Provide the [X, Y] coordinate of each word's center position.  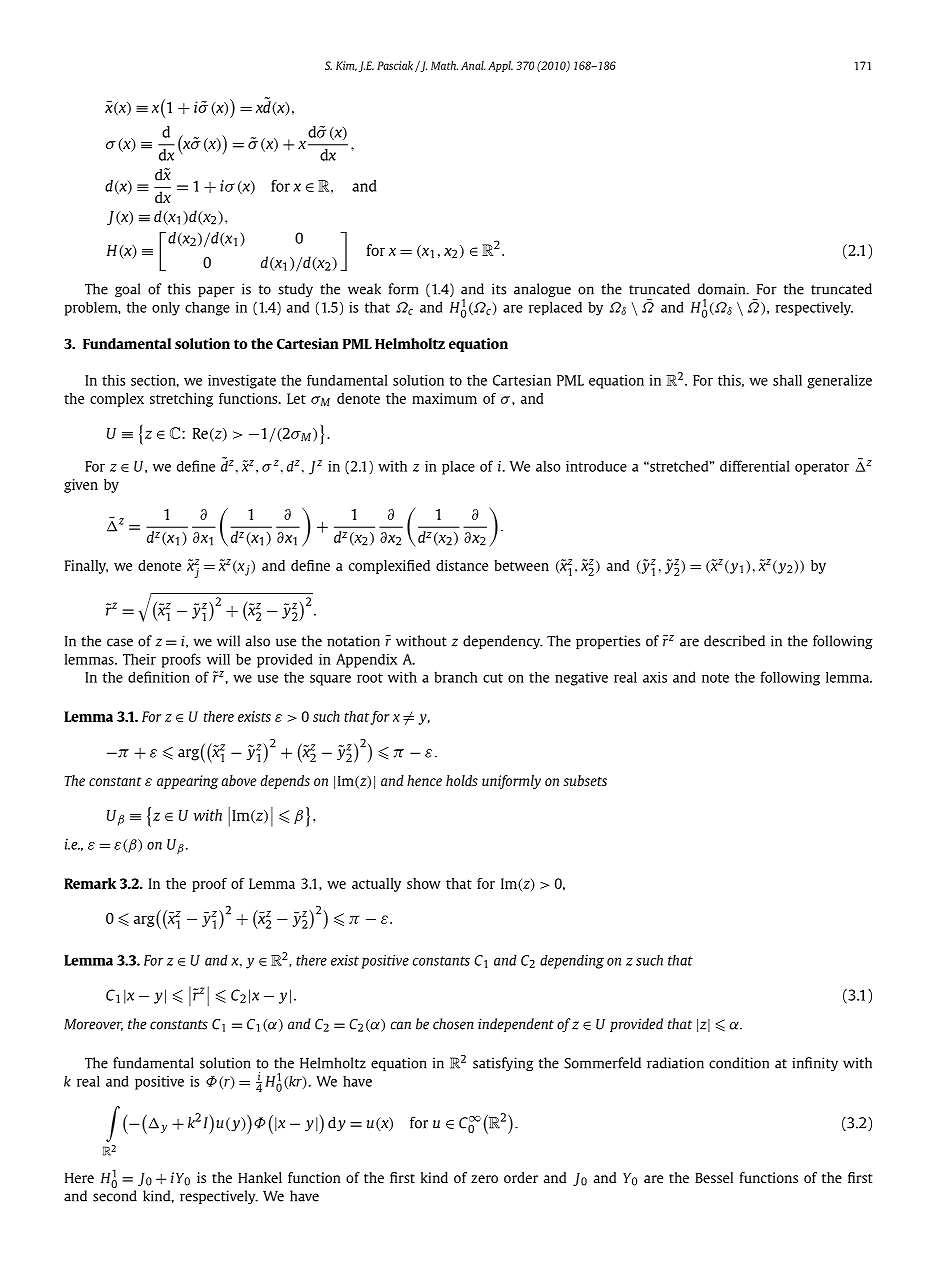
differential [755, 466]
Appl [500, 66]
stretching [181, 400]
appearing [187, 782]
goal [127, 290]
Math [444, 65]
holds [462, 780]
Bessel [714, 1177]
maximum [444, 398]
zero [484, 1179]
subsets [585, 780]
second [115, 1196]
